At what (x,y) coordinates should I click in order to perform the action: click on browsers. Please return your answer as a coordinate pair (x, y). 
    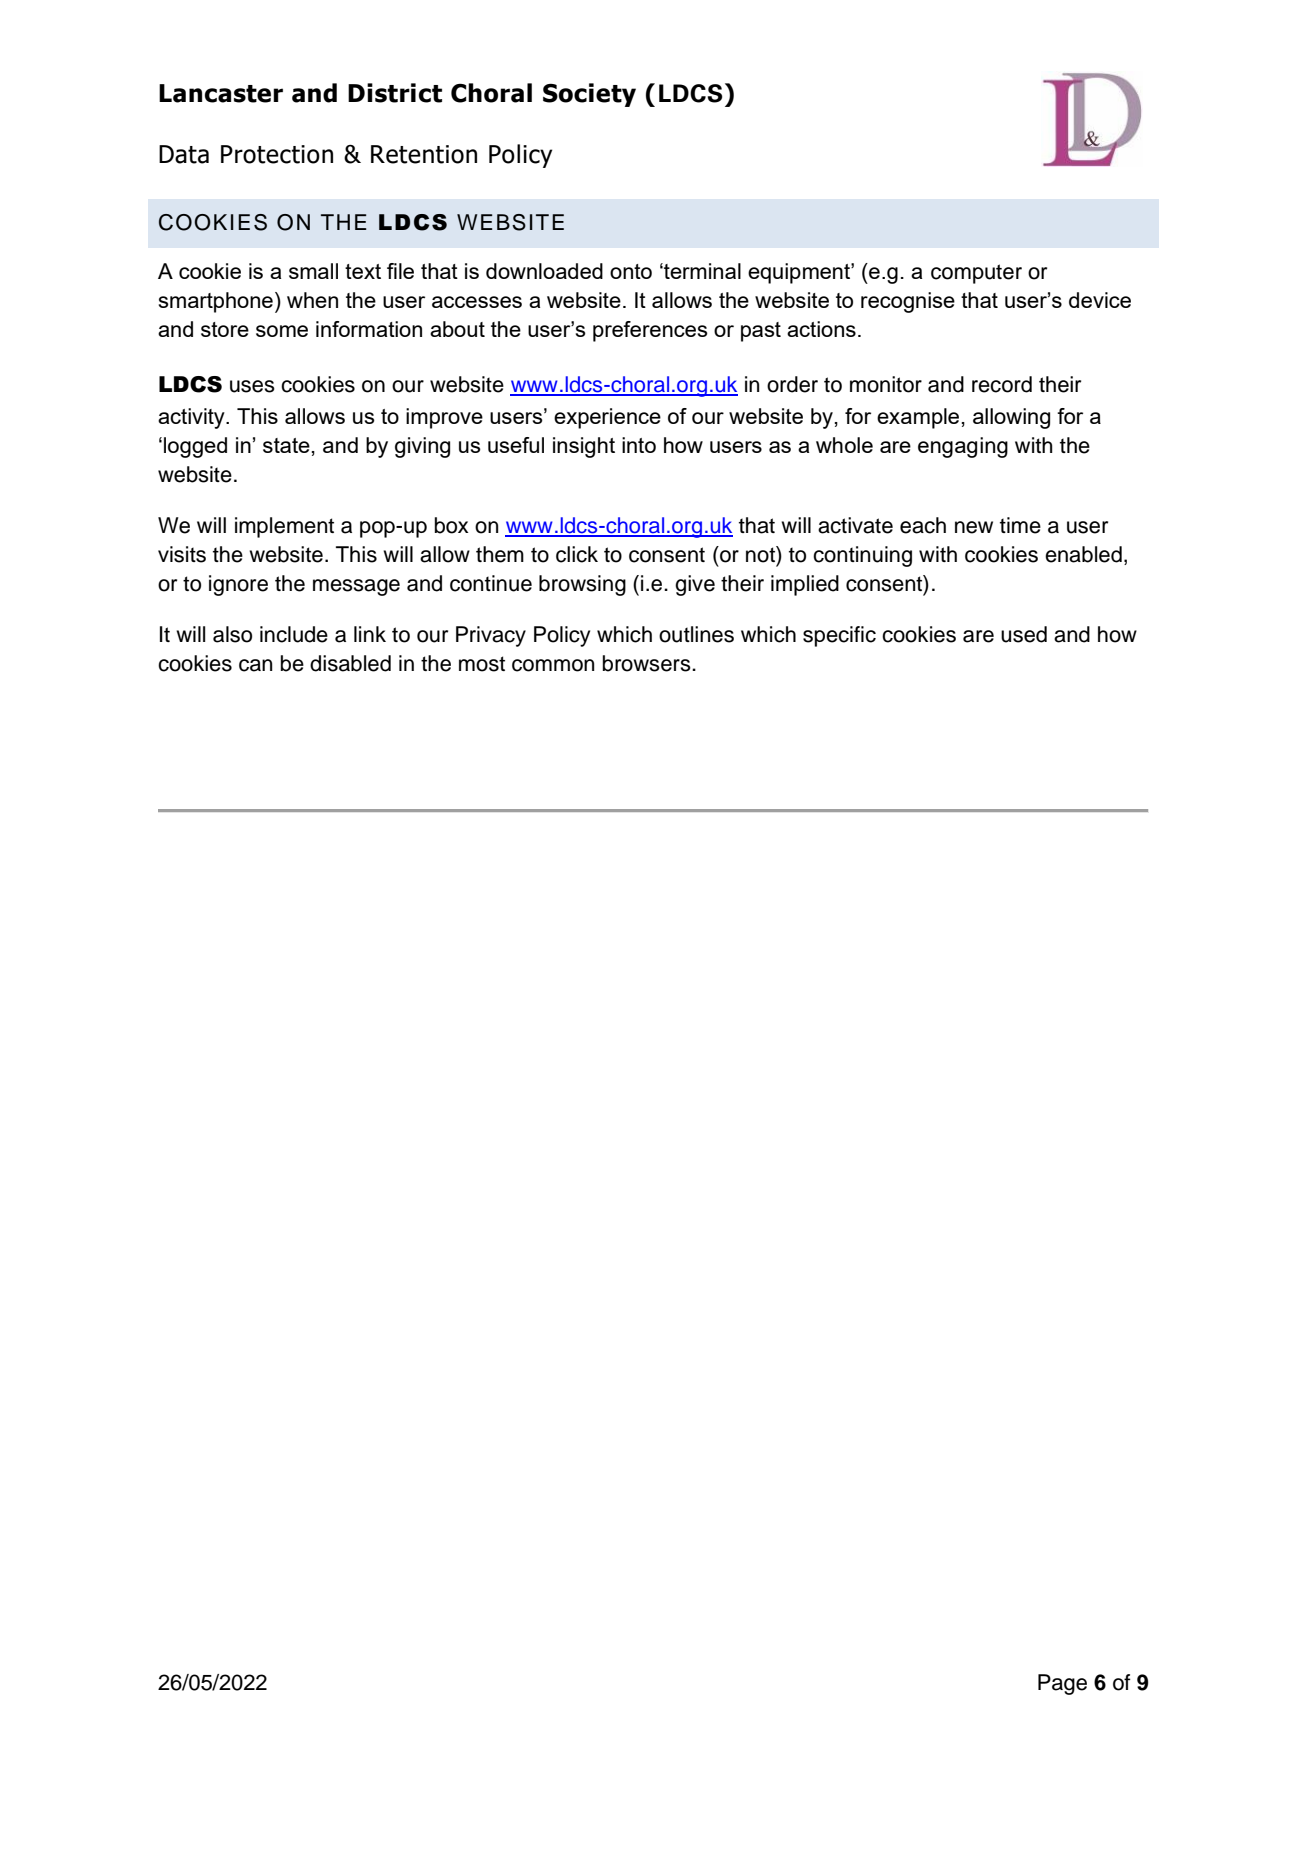
    Looking at the image, I should click on (648, 663).
